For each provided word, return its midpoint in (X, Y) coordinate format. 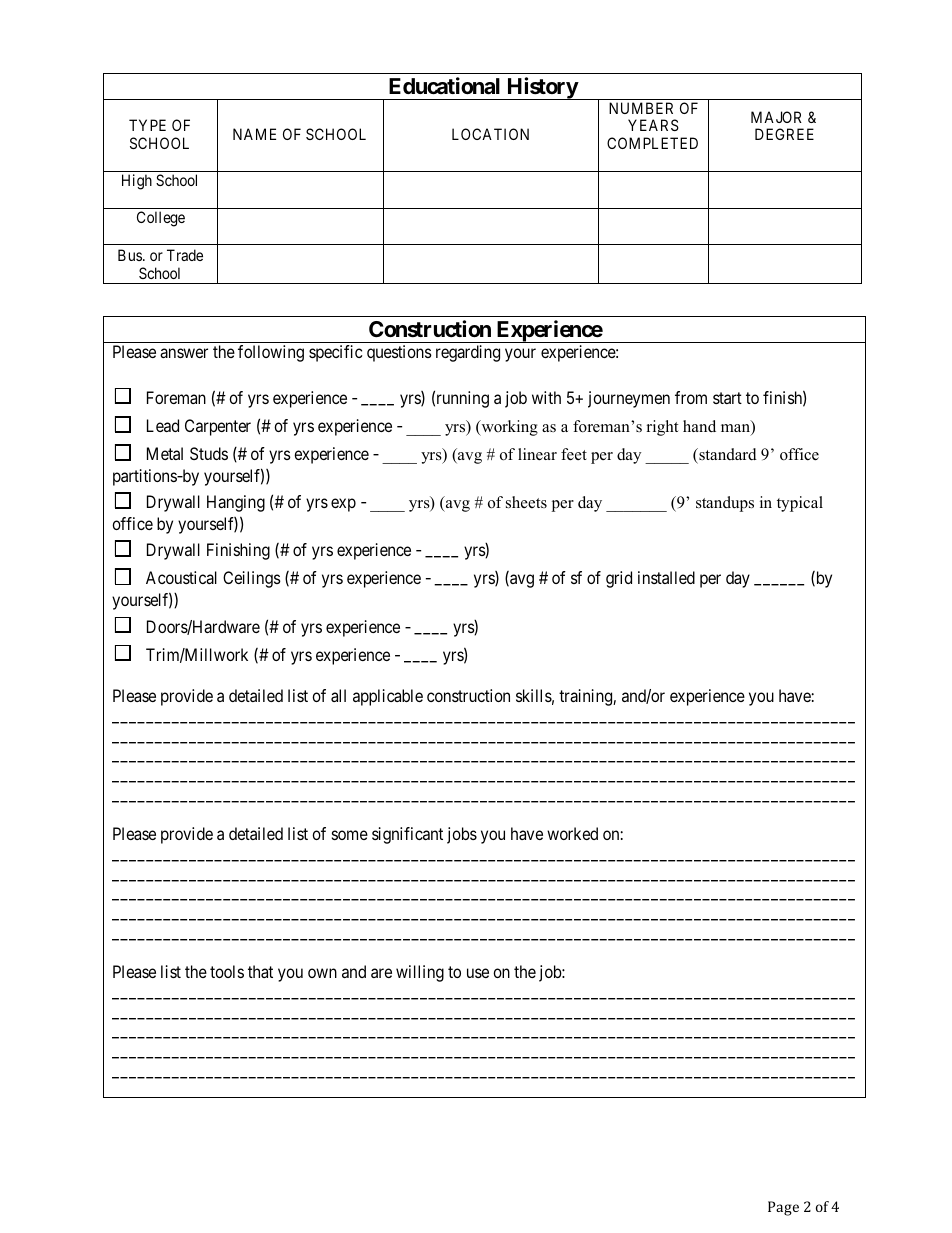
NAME (254, 134)
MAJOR (776, 117)
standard (727, 454)
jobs (462, 835)
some (350, 835)
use (478, 973)
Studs (209, 453)
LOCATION (490, 134)
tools (227, 971)
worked (572, 833)
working (508, 428)
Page (783, 1208)
